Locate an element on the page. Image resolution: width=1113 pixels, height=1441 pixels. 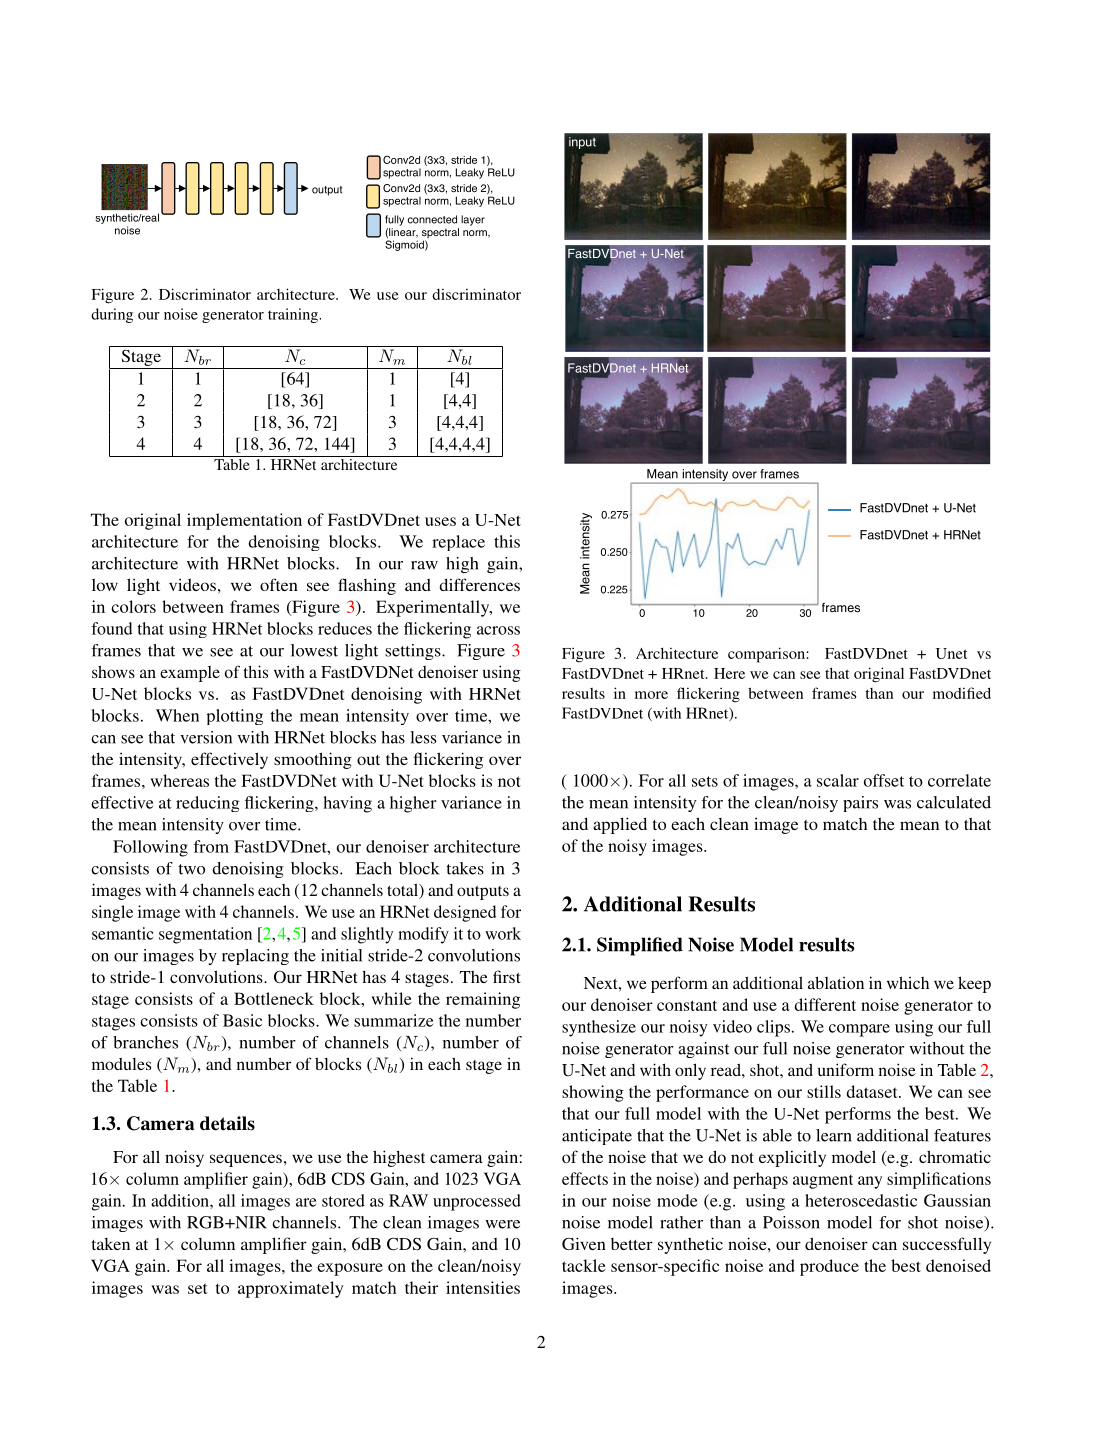
two is located at coordinates (191, 869).
